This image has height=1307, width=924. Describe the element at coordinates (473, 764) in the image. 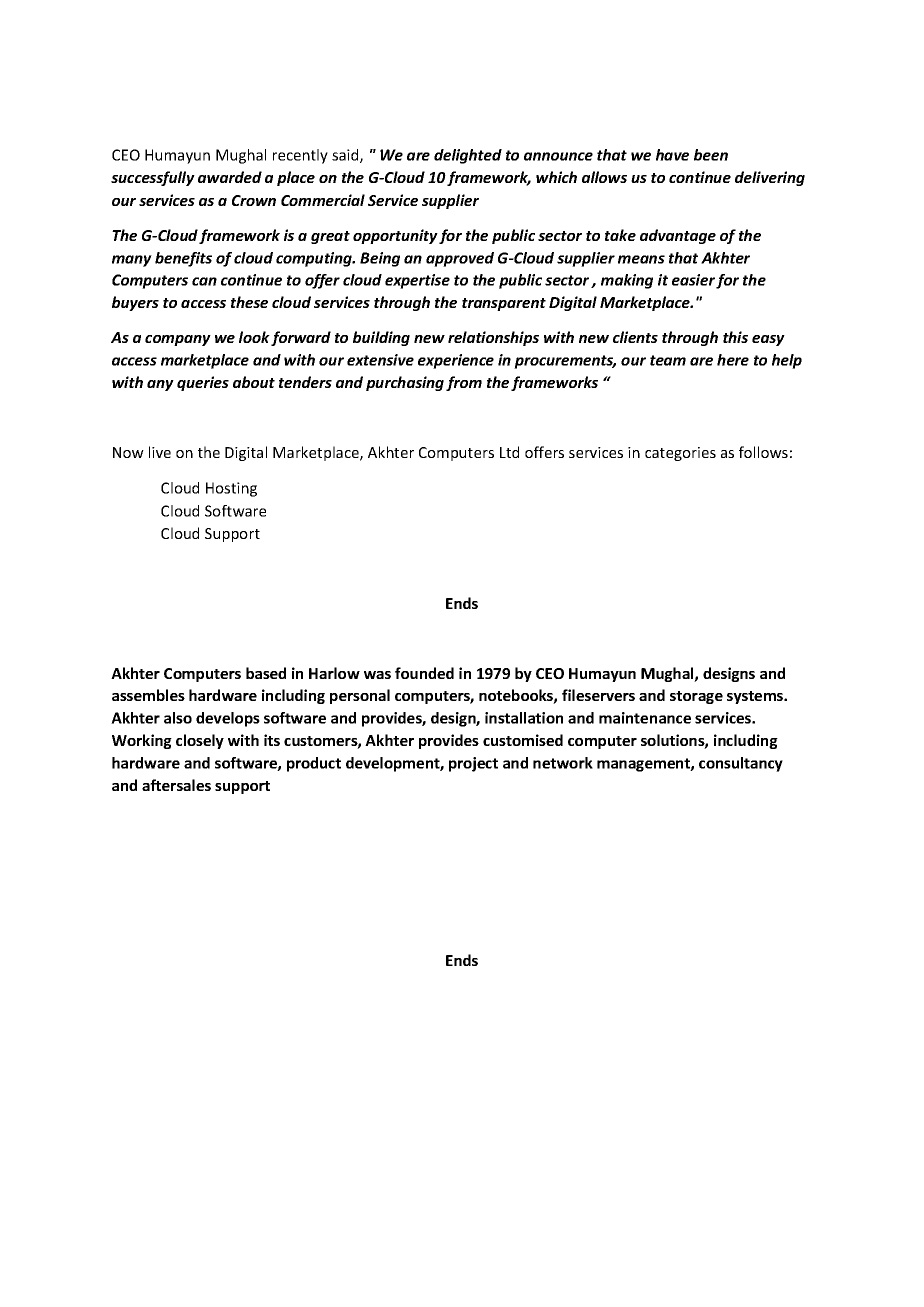

I see `project` at that location.
